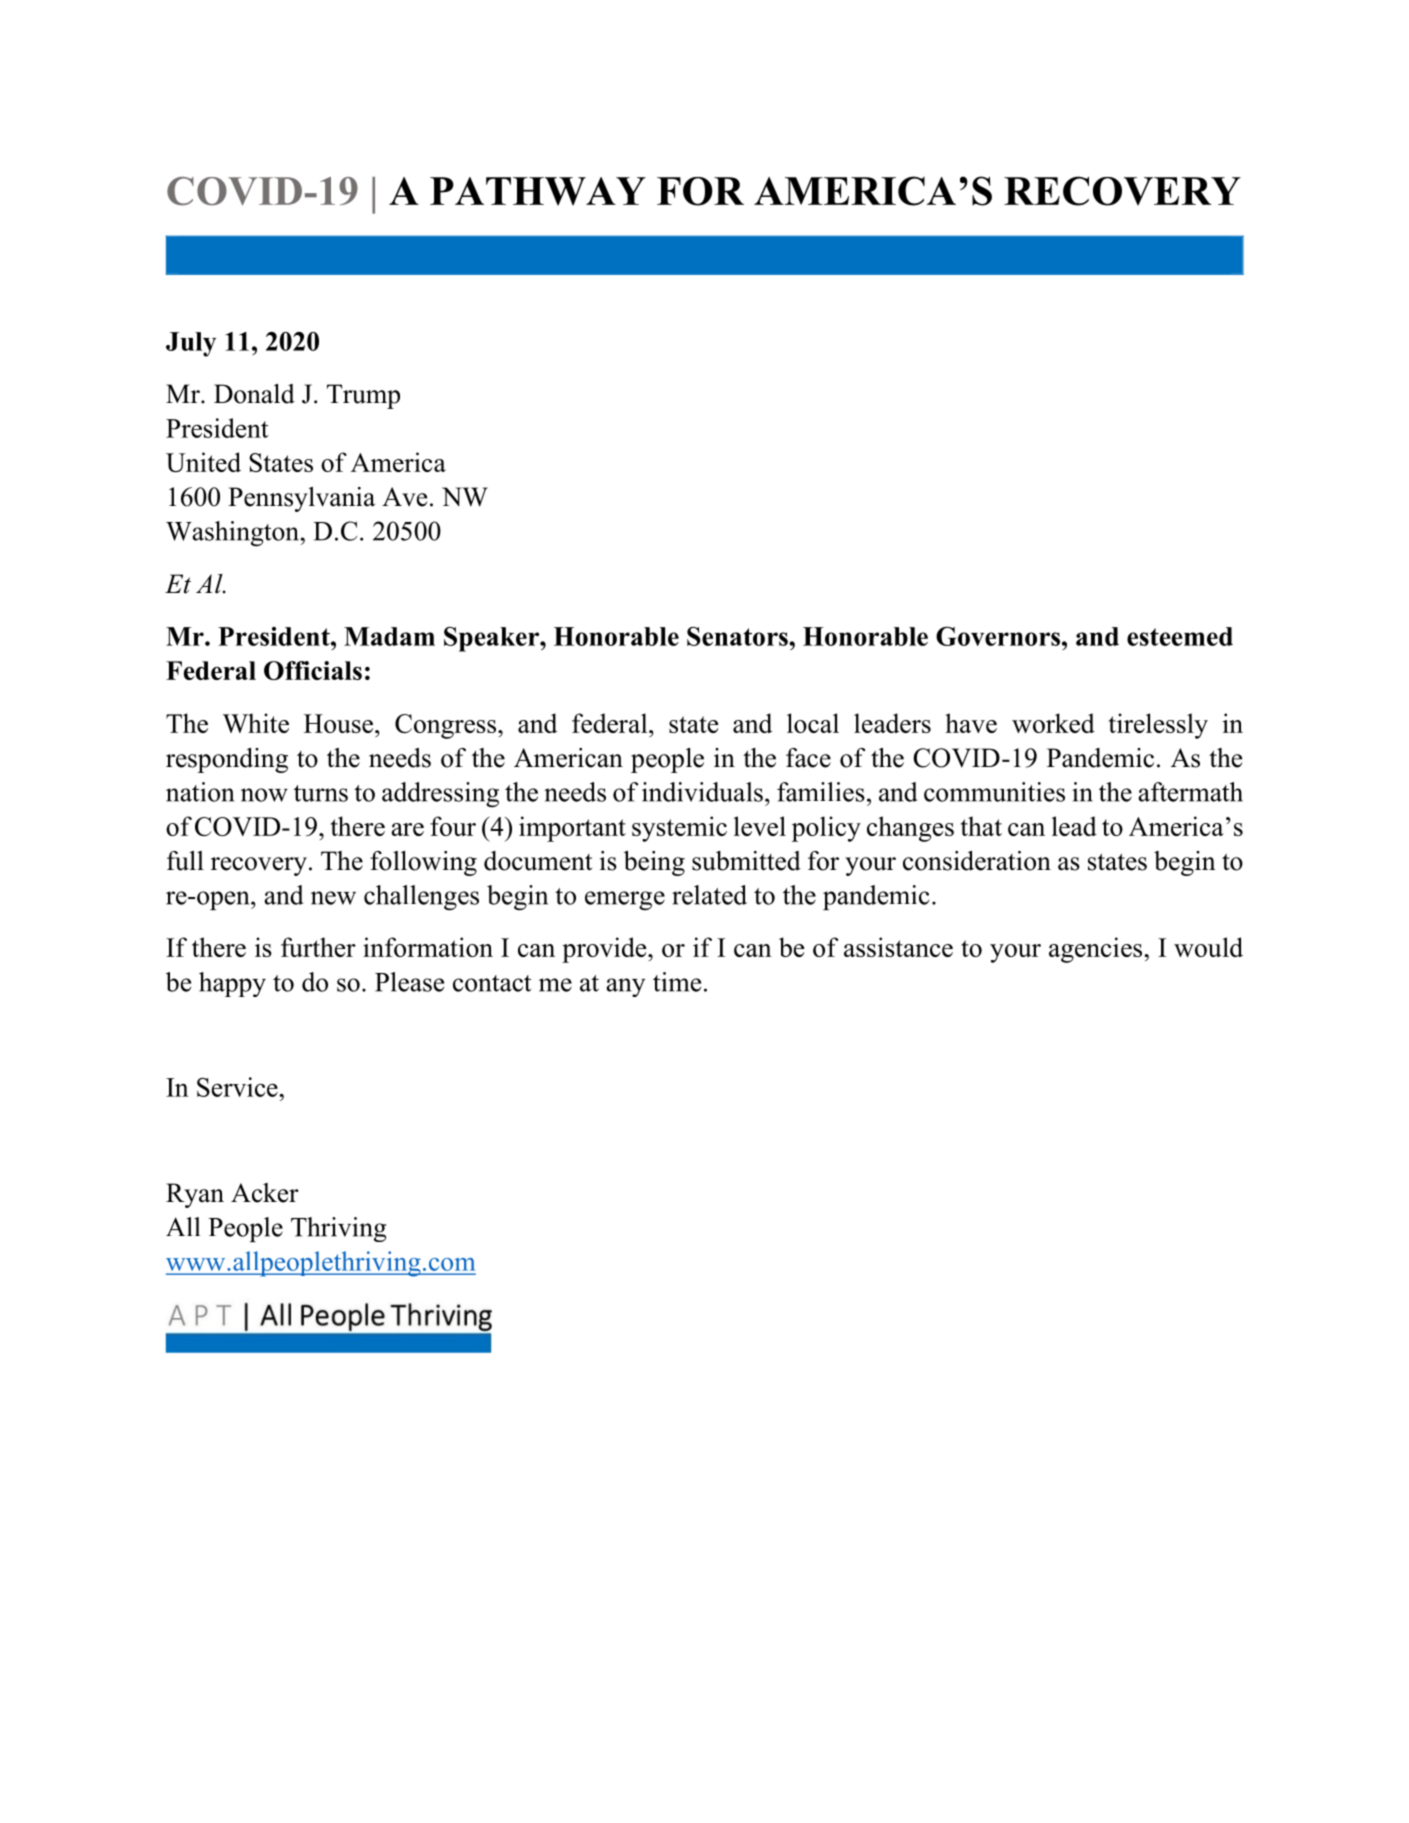 This page has width=1409, height=1823. I want to click on Acker, so click(265, 1193).
